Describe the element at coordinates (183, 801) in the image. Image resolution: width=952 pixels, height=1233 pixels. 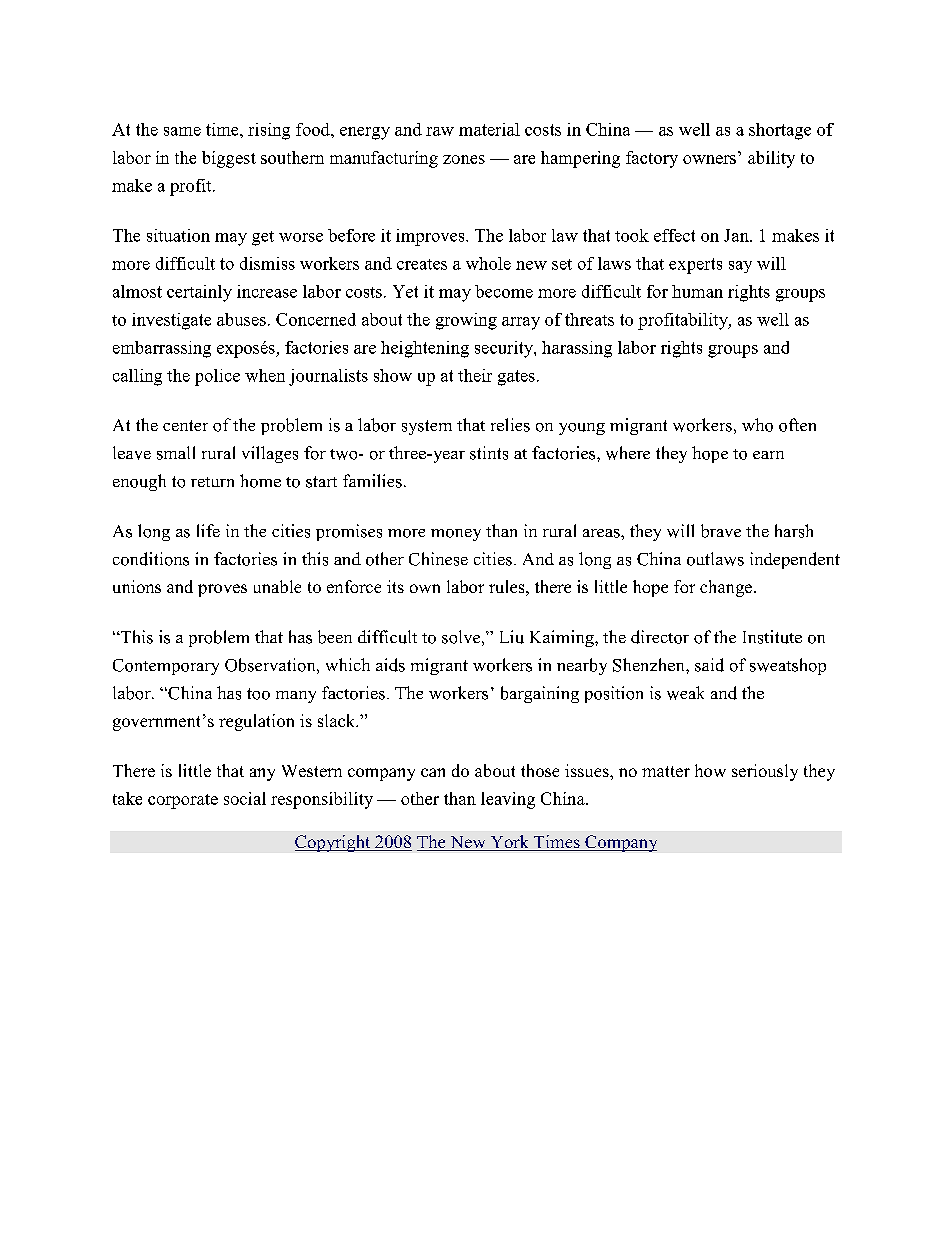
I see `corporate` at that location.
